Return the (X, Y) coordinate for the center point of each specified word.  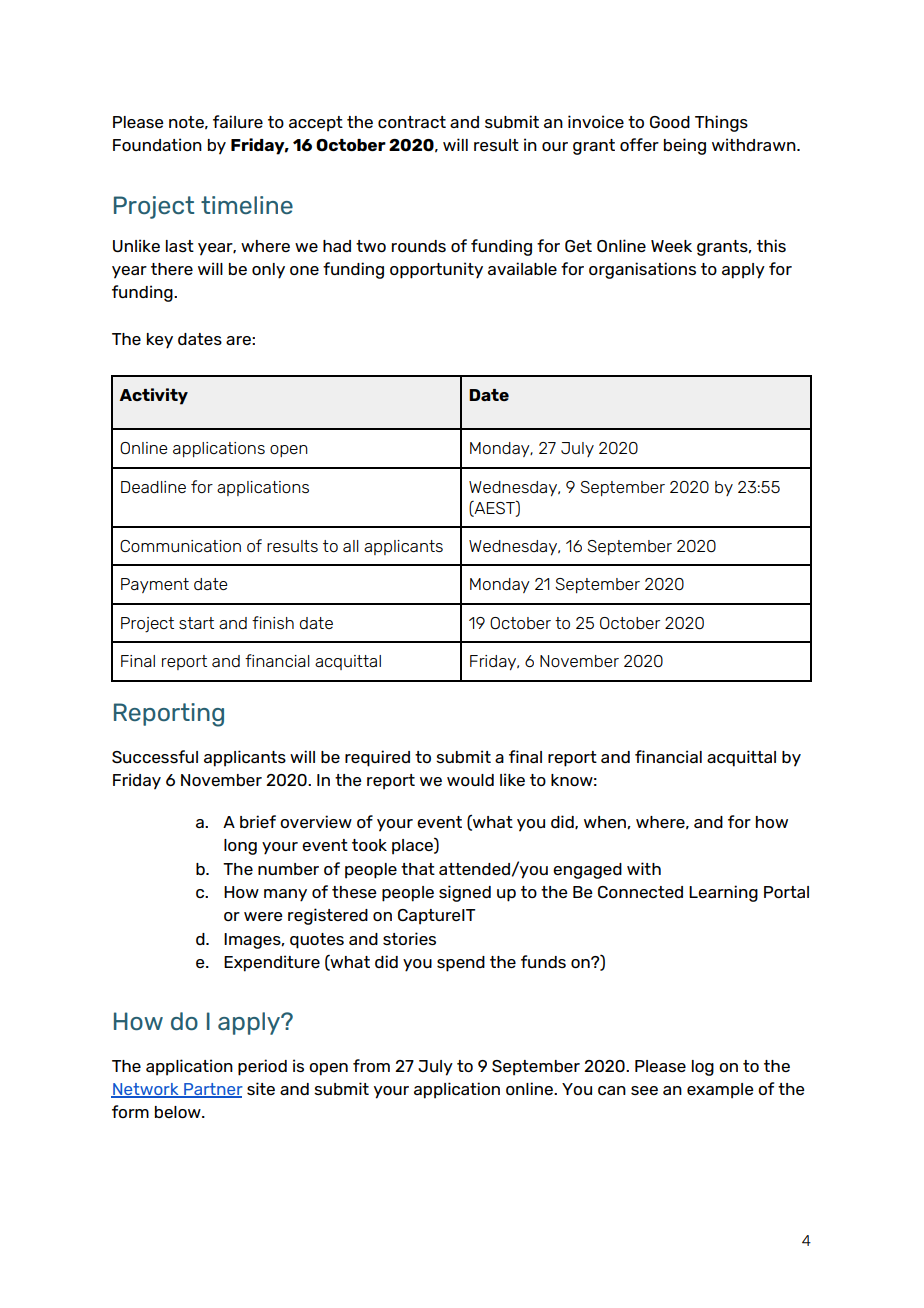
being (685, 146)
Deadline (153, 487)
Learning (723, 893)
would (470, 780)
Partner (212, 1090)
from (371, 1065)
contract (412, 122)
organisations (642, 270)
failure (238, 121)
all (351, 546)
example (720, 1091)
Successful (155, 756)
